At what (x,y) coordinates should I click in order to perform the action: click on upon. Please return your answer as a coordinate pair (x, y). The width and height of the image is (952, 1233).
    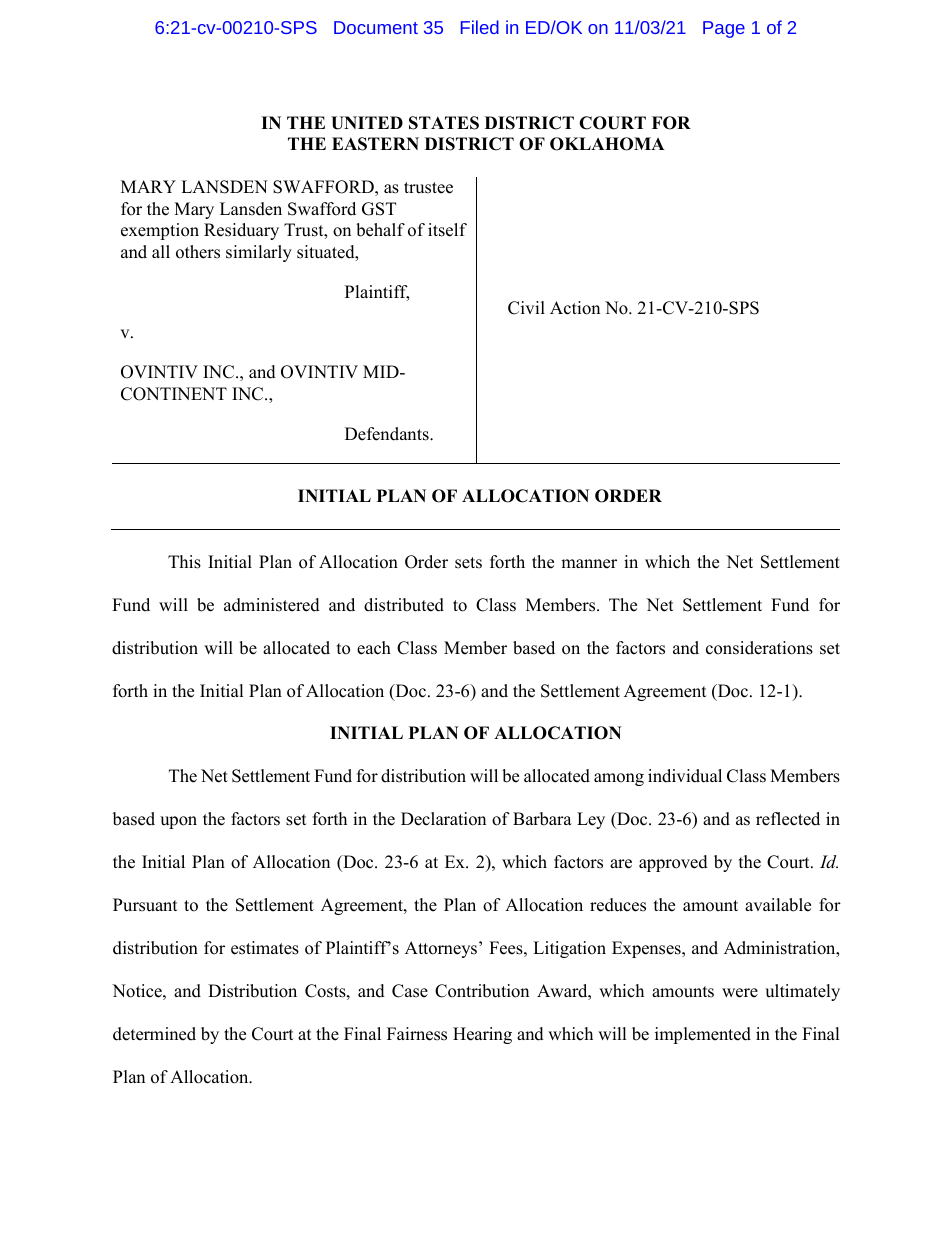
    Looking at the image, I should click on (178, 822).
